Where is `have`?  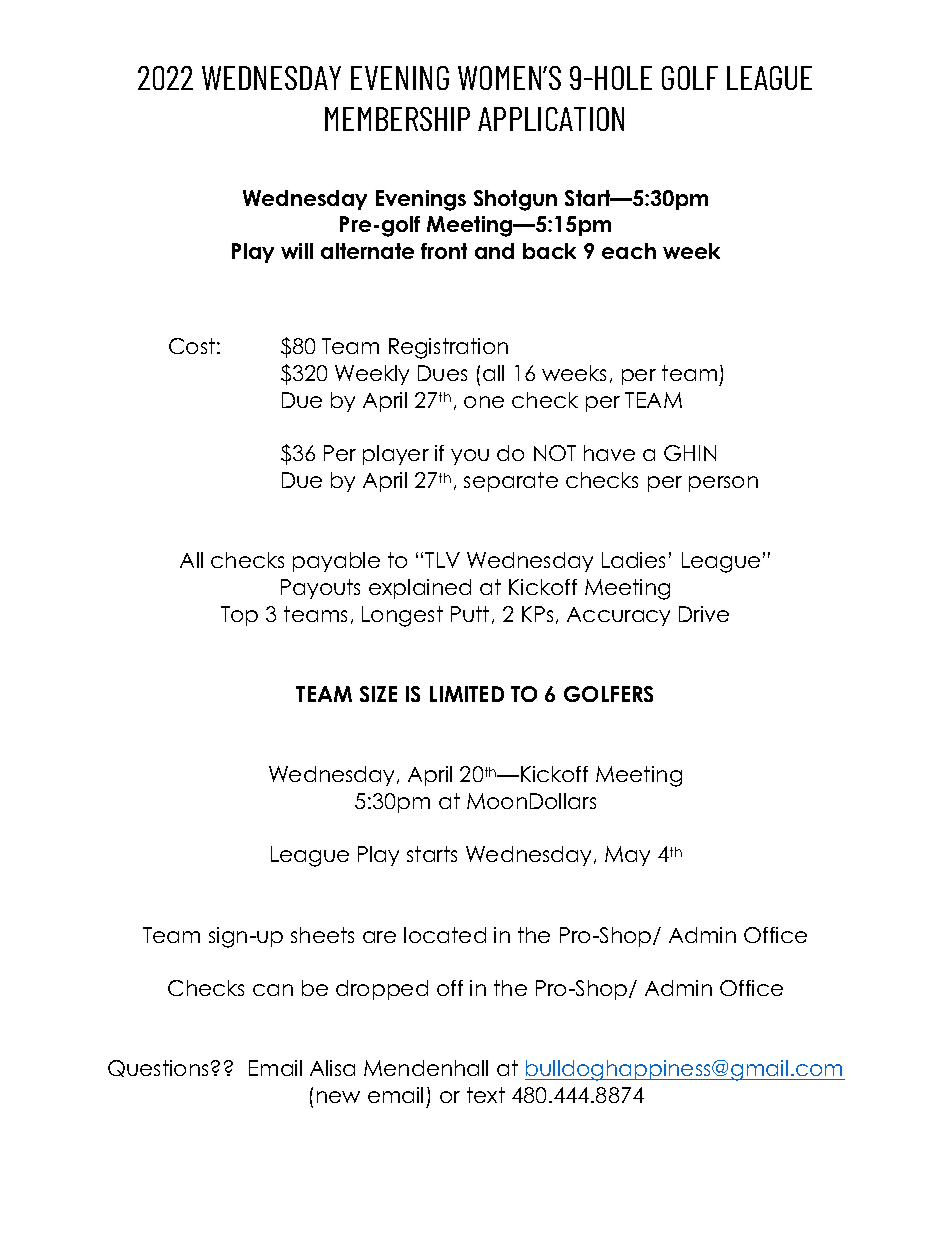
have is located at coordinates (609, 453).
